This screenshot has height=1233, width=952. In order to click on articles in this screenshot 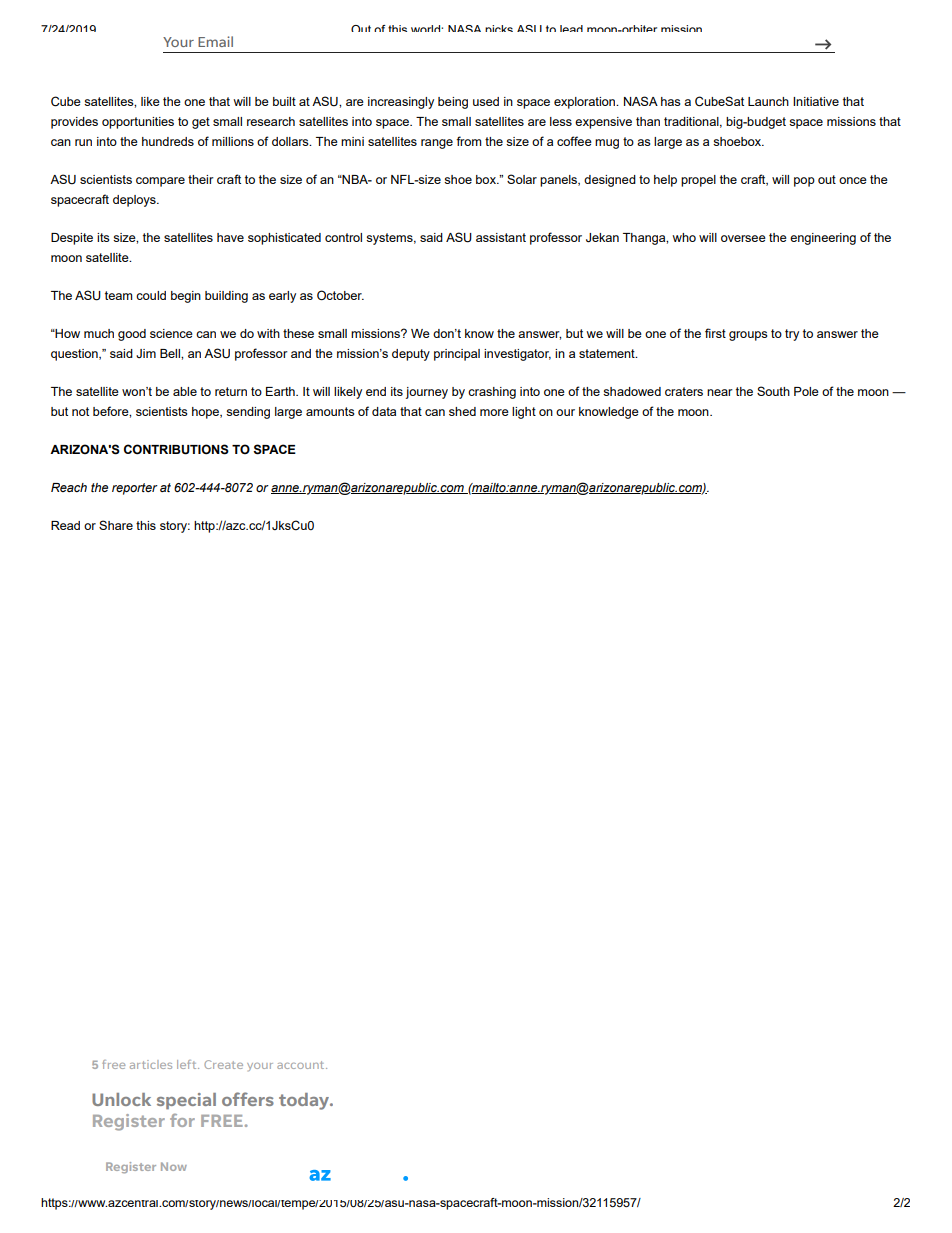, I will do `click(151, 1064)`.
